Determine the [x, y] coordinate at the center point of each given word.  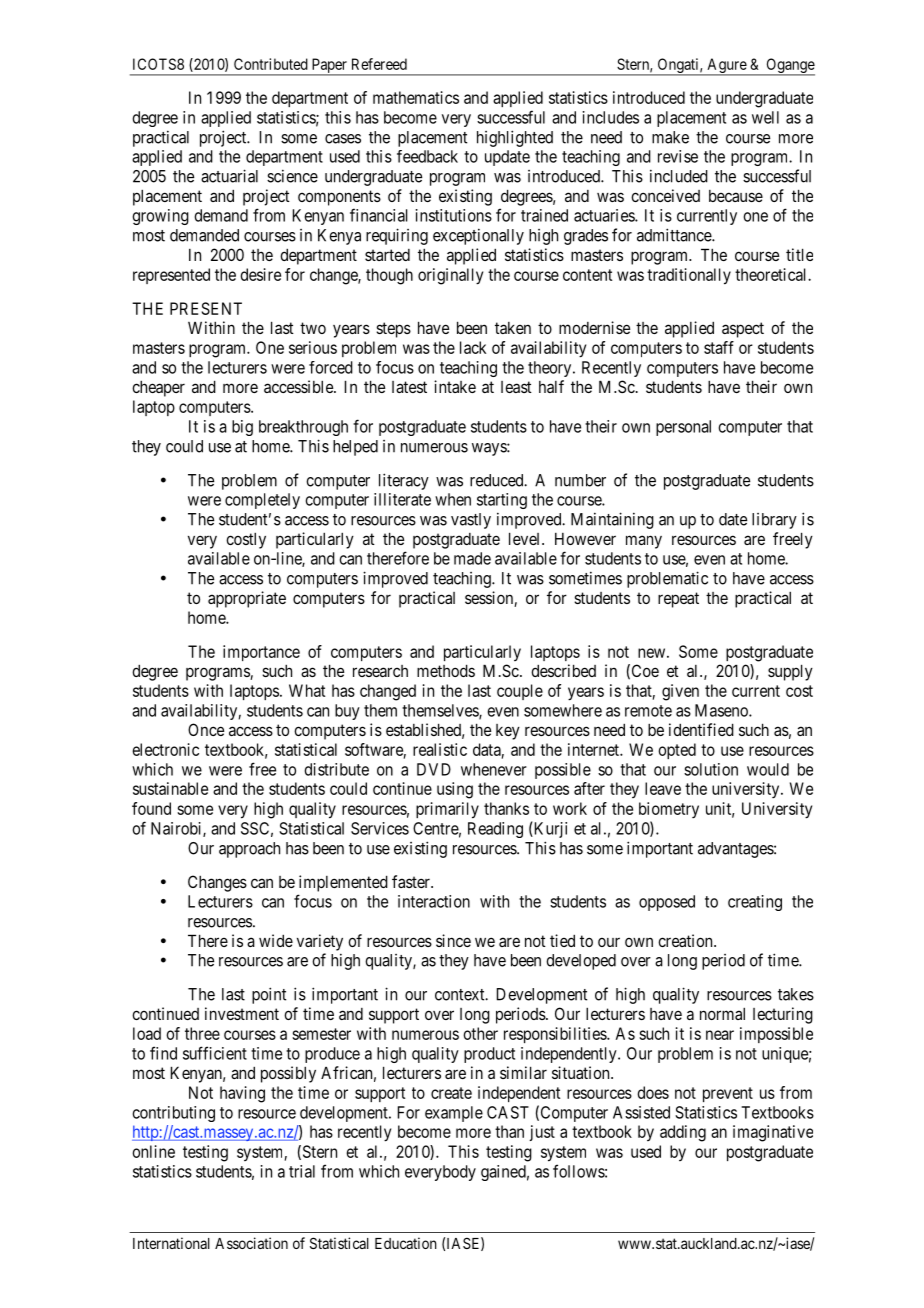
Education [406, 1243]
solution [711, 769]
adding [683, 1133]
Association [251, 1243]
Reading [495, 830]
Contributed [271, 64]
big [242, 428]
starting [502, 501]
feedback [427, 156]
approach [249, 850]
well [765, 117]
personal [683, 428]
